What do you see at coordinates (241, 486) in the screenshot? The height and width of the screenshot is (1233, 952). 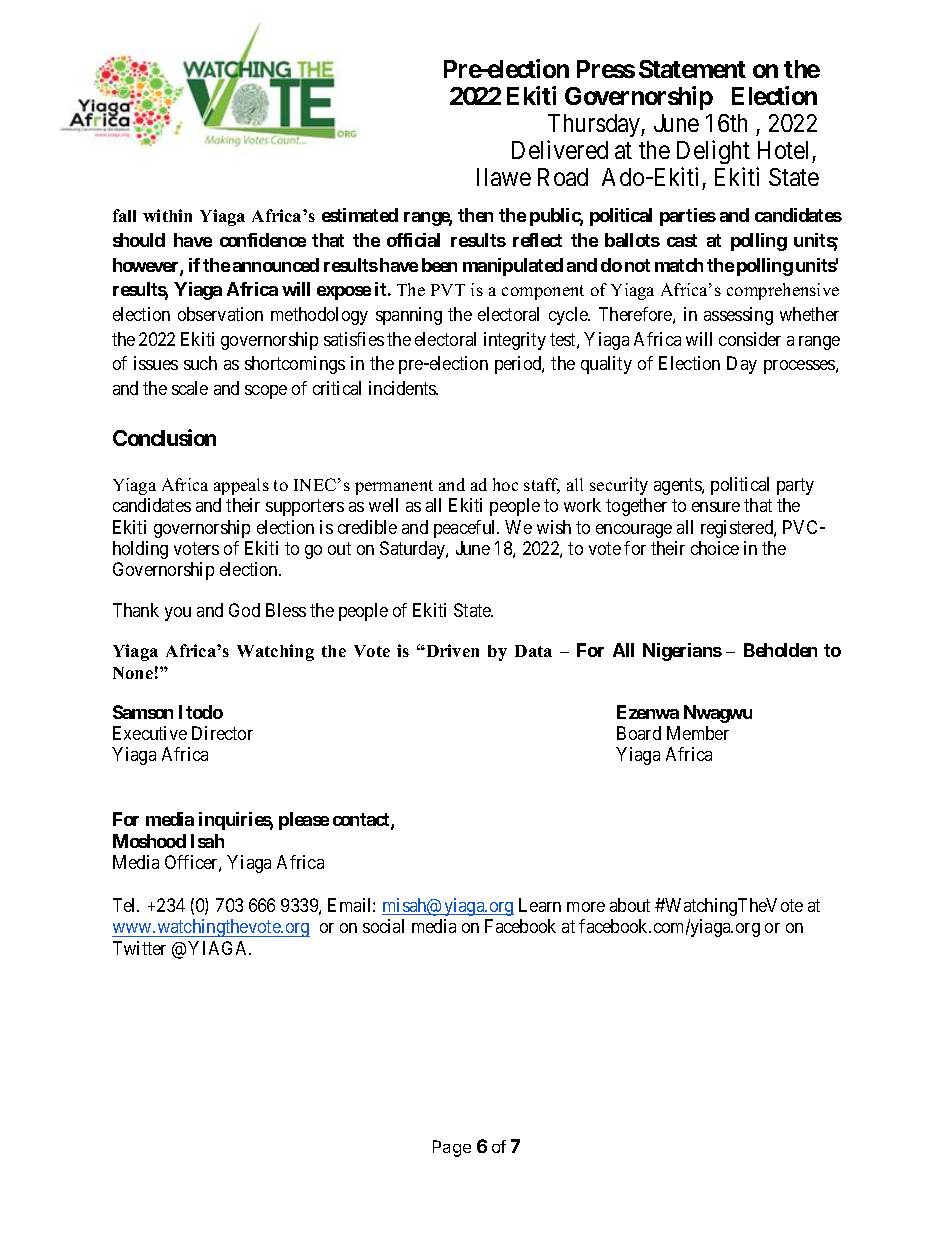 I see `appeals` at bounding box center [241, 486].
